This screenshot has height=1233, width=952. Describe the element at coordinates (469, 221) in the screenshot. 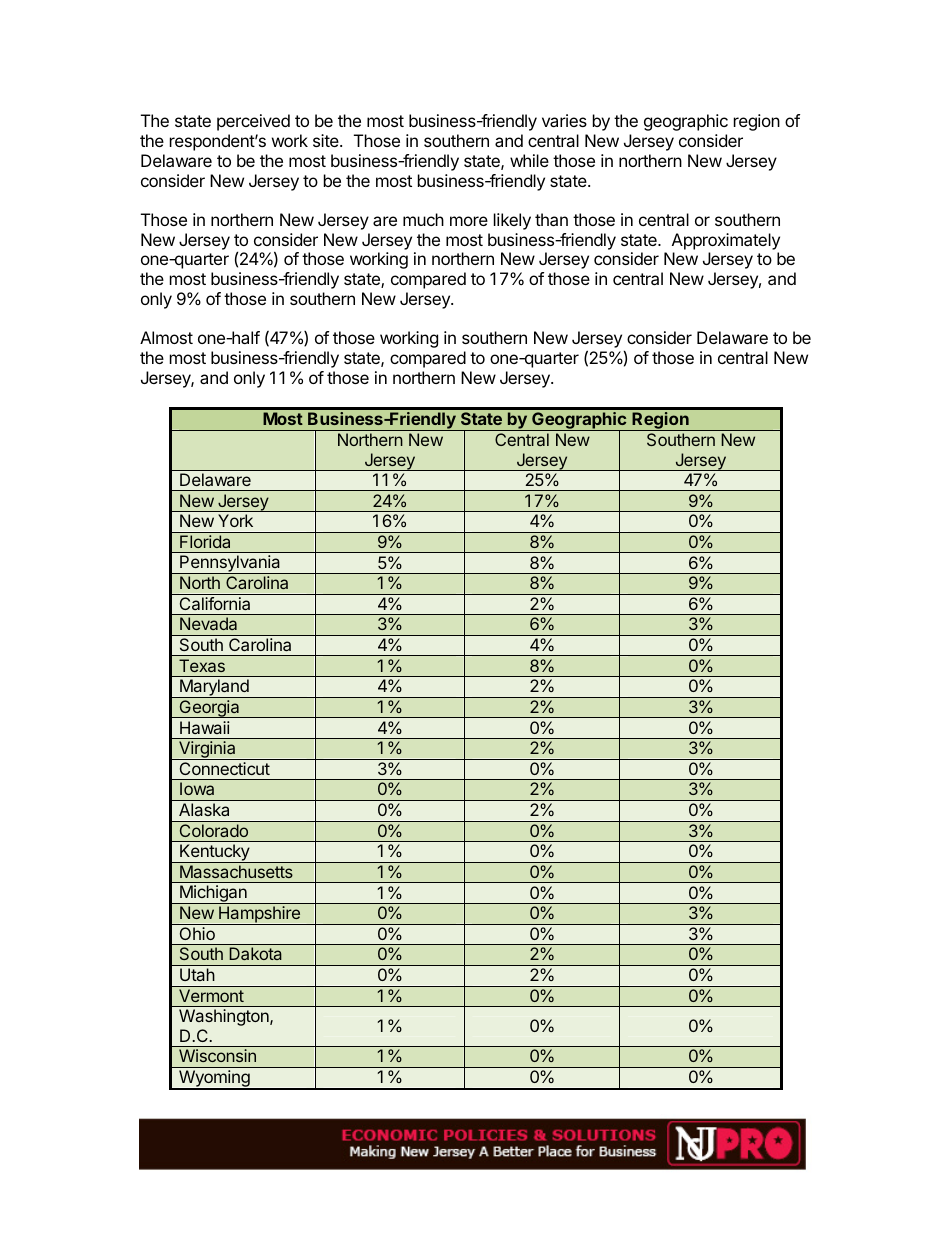

I see `more` at that location.
